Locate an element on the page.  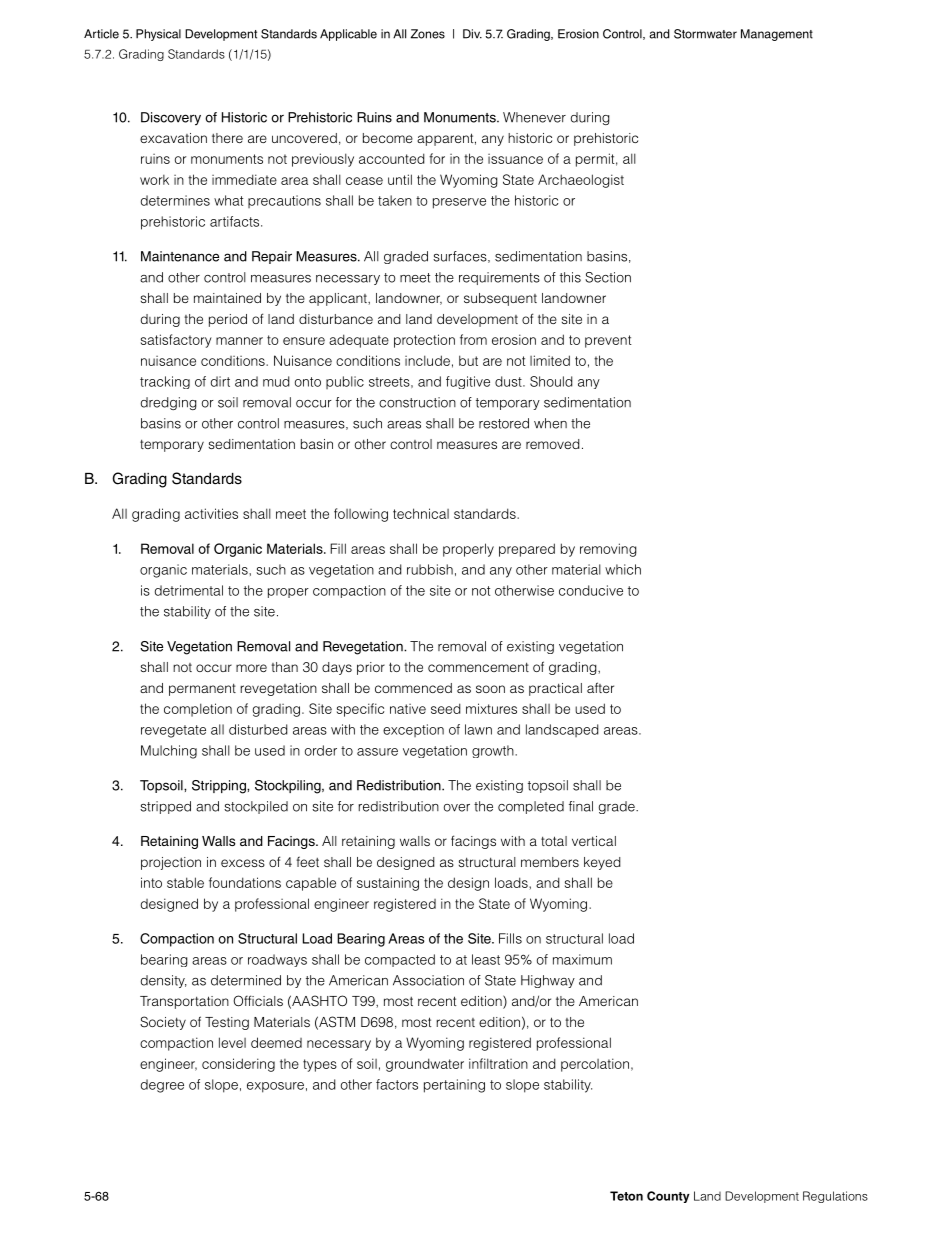
dredging is located at coordinates (169, 403).
